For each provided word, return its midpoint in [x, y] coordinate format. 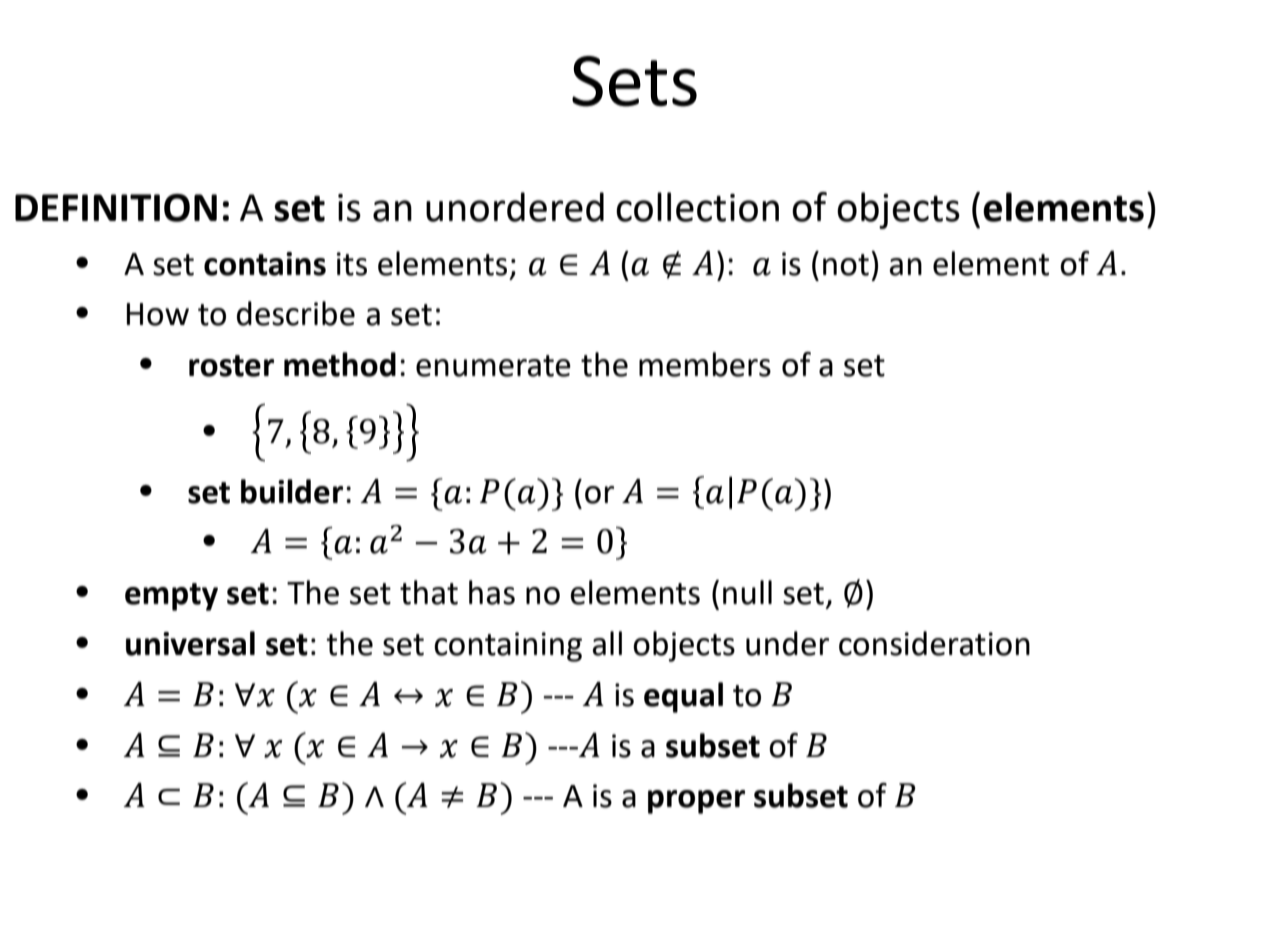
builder [292, 491]
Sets [634, 81]
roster [231, 366]
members [705, 364]
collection [697, 207]
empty [171, 597]
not [846, 265]
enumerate [493, 366]
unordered [515, 207]
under [787, 643]
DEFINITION [116, 208]
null [747, 592]
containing [508, 647]
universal [190, 643]
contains [265, 264]
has [492, 592]
